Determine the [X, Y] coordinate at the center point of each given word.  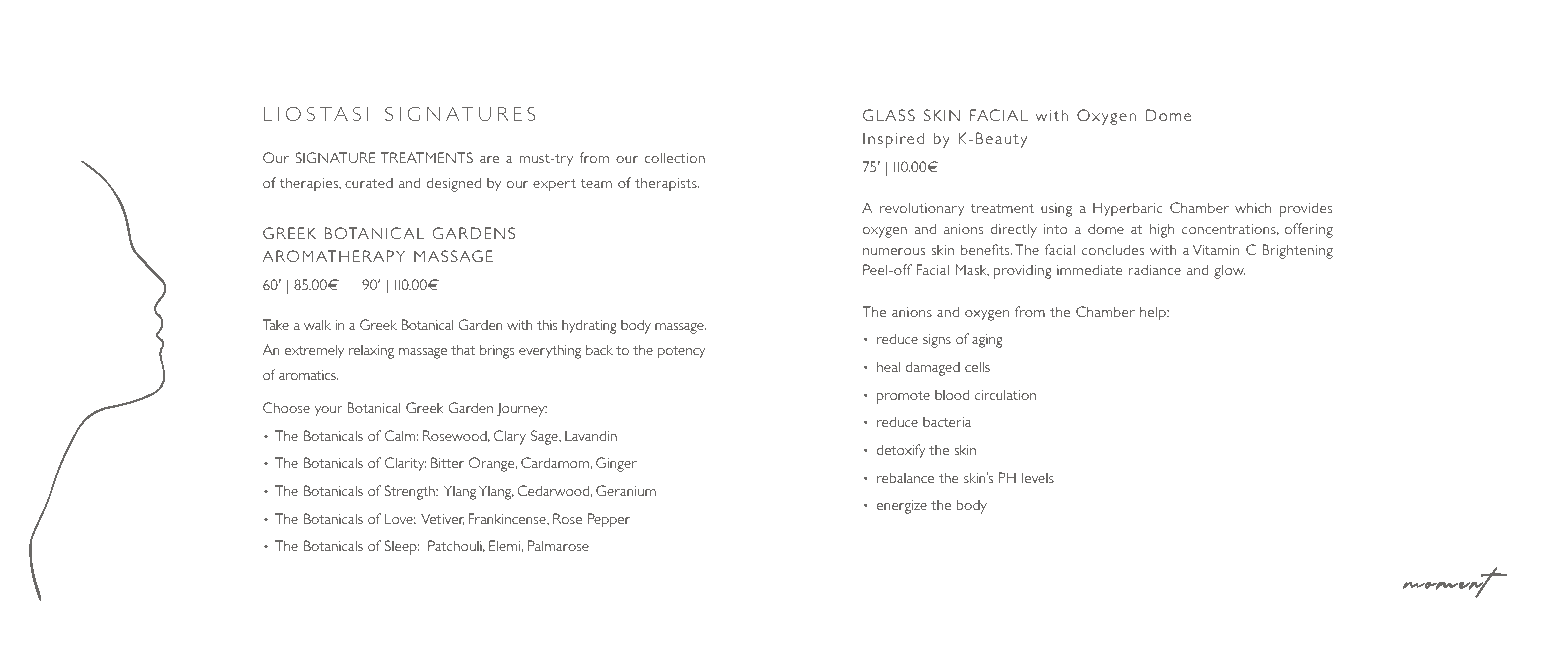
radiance [1155, 269]
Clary [510, 437]
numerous [894, 251]
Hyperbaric [1128, 209]
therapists [667, 184]
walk [317, 324]
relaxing [371, 351]
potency [682, 352]
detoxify [901, 451]
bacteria [947, 421]
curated [369, 183]
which [1253, 207]
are [489, 159]
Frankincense [508, 519]
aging [987, 341]
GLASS [889, 115]
